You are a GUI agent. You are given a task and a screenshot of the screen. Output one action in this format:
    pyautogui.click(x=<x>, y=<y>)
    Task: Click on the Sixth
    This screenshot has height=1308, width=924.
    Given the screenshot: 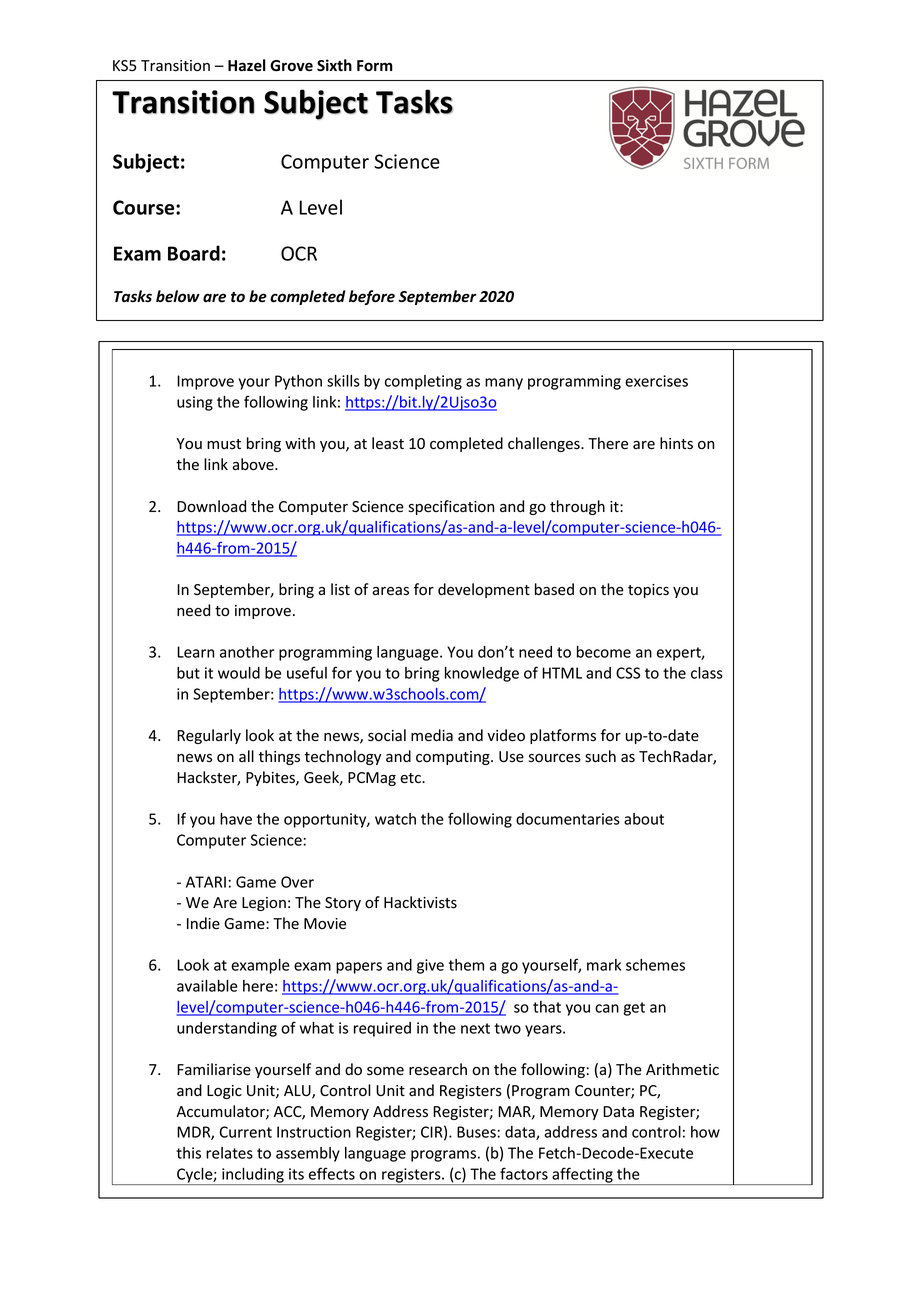 What is the action you would take?
    pyautogui.click(x=334, y=65)
